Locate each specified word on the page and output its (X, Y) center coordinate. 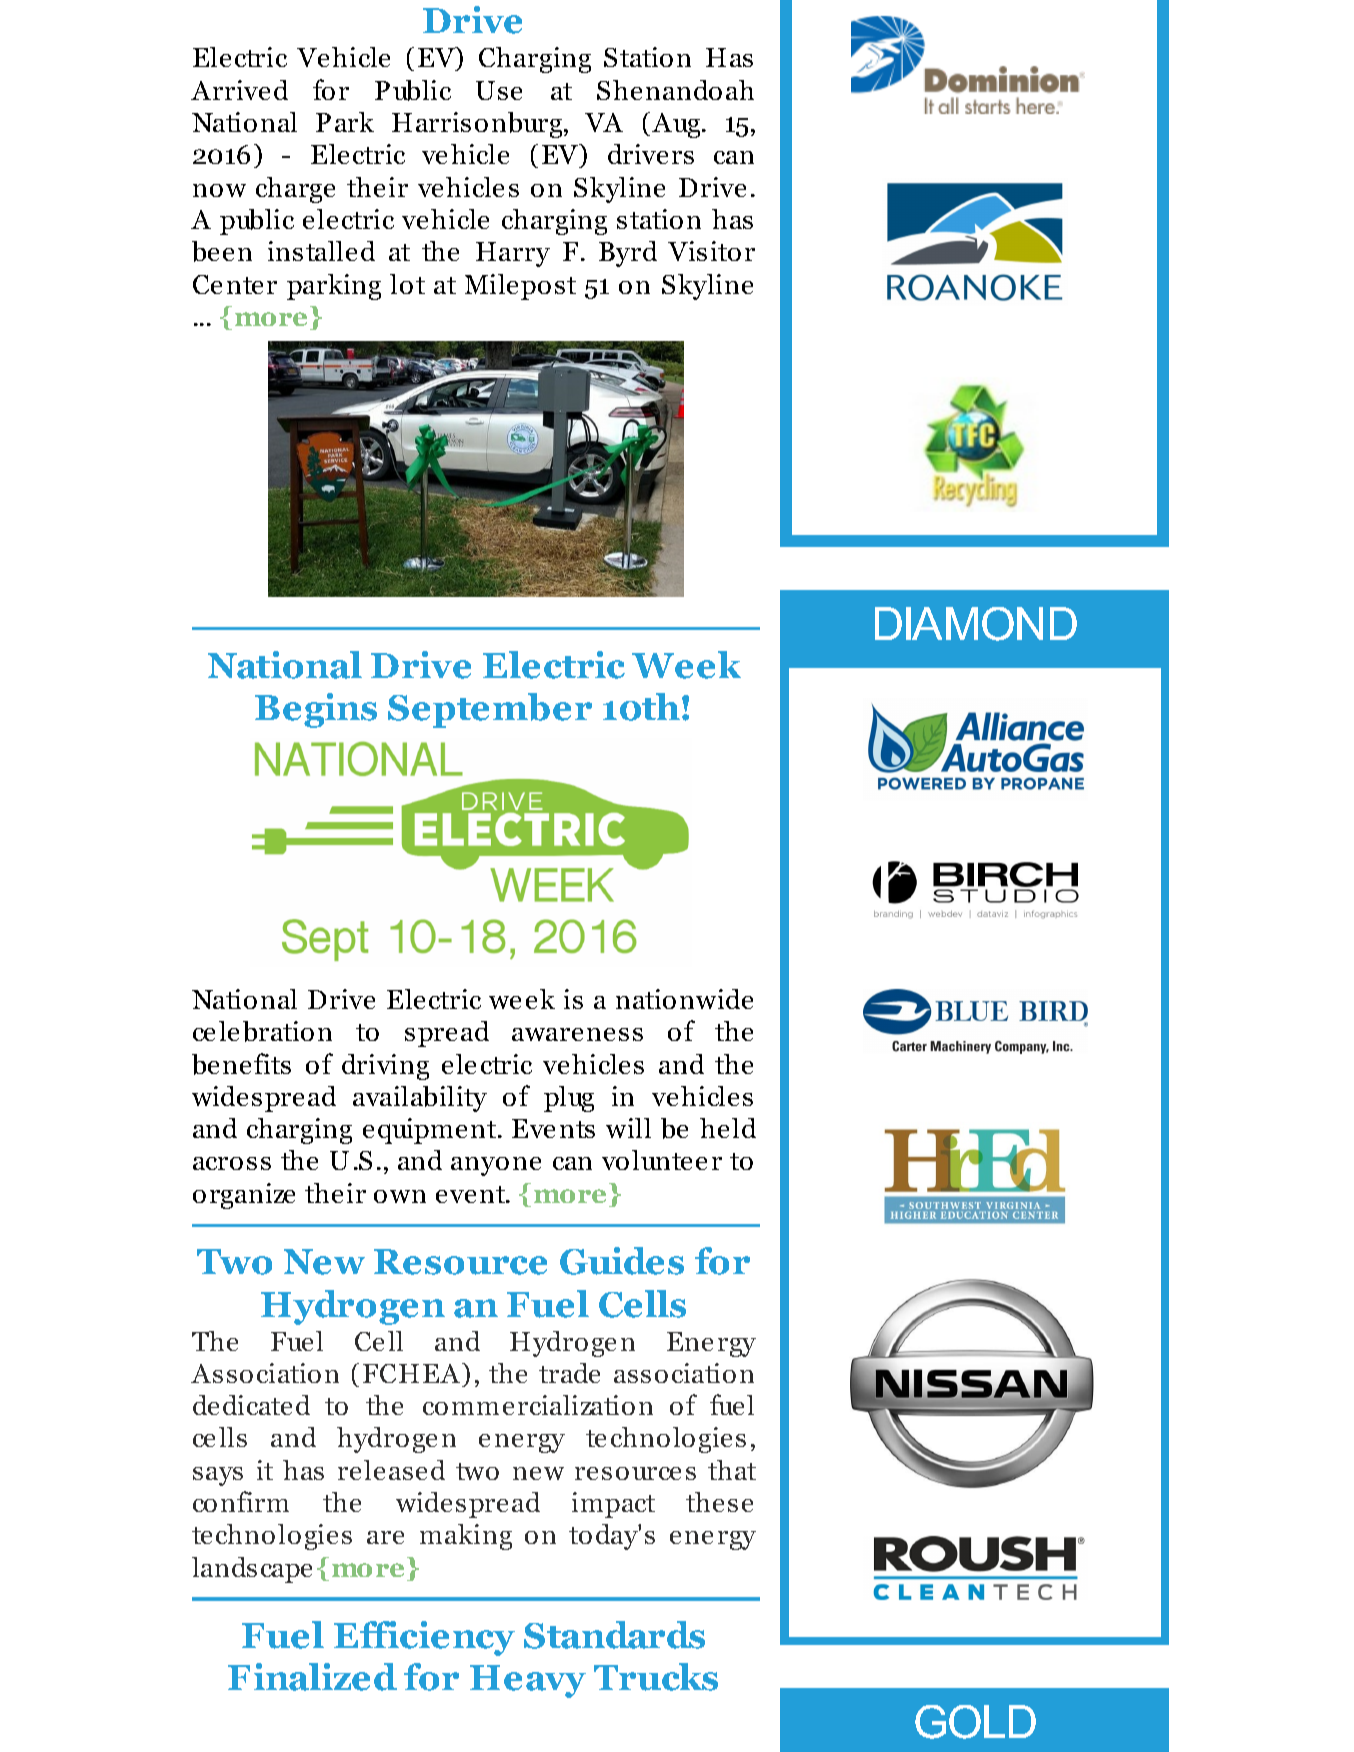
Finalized (312, 1677)
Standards (614, 1635)
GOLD (975, 1722)
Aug (677, 125)
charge (295, 190)
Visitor (711, 251)
